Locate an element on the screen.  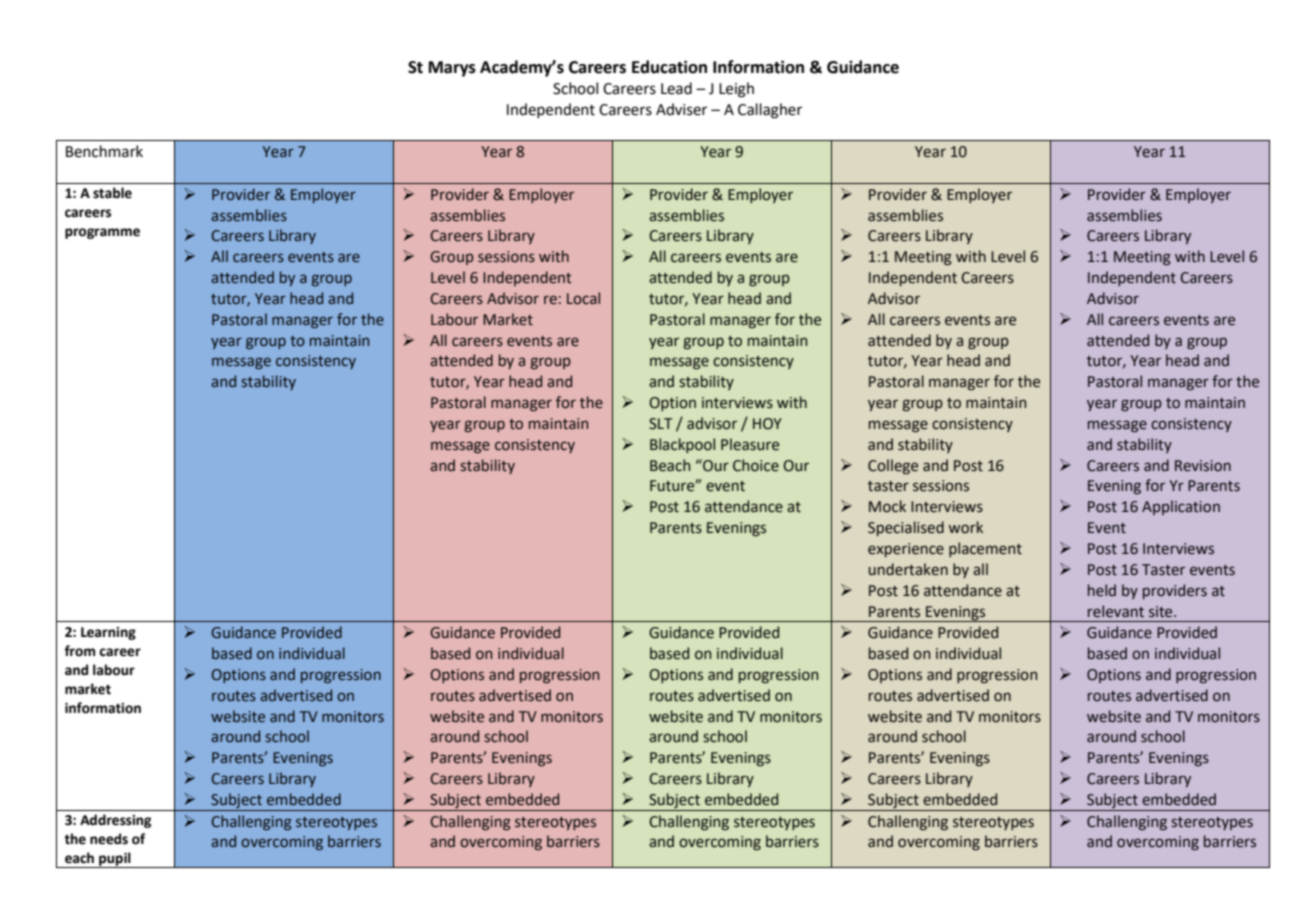
SLT is located at coordinates (660, 424).
